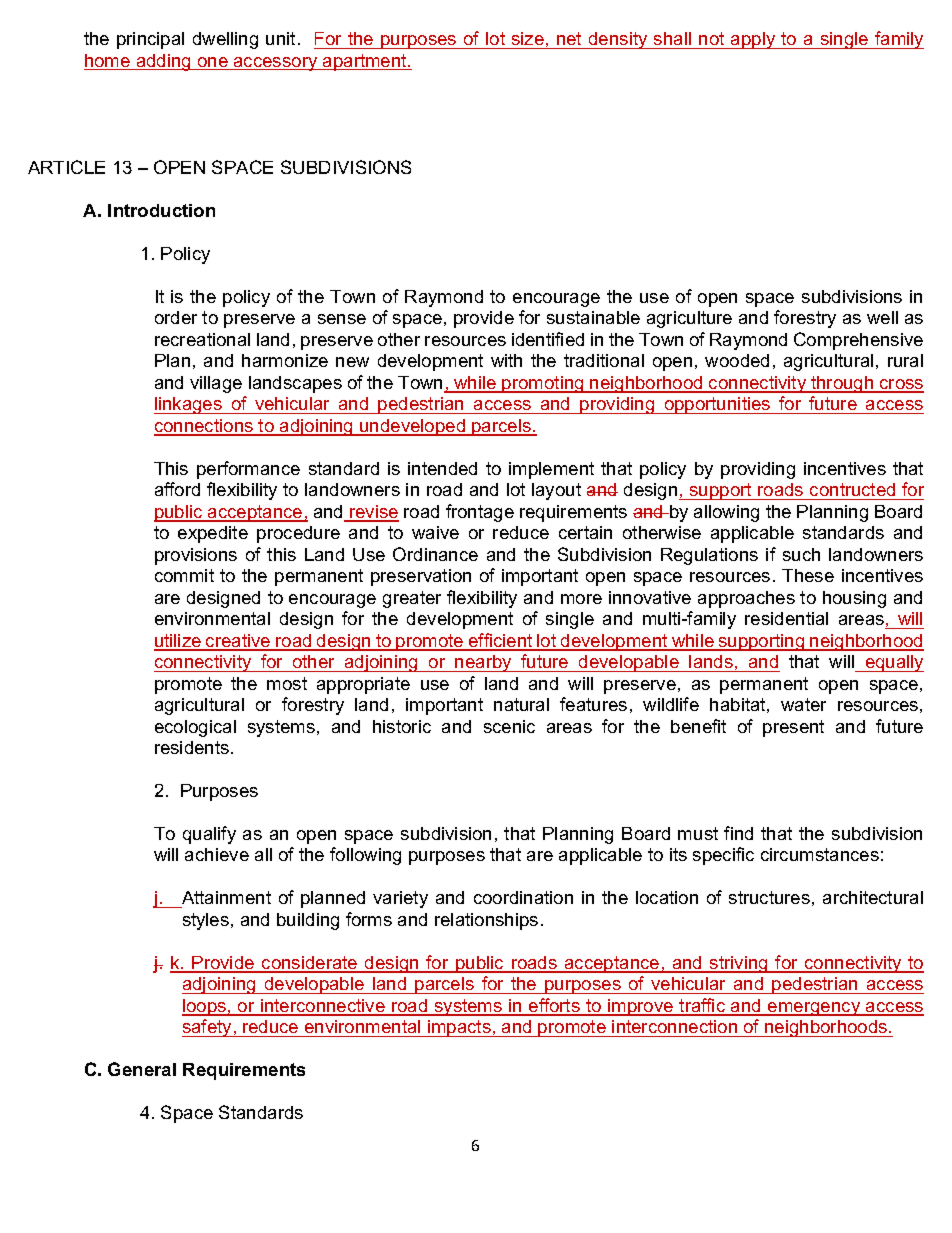  Describe the element at coordinates (803, 704) in the document. I see `water` at that location.
